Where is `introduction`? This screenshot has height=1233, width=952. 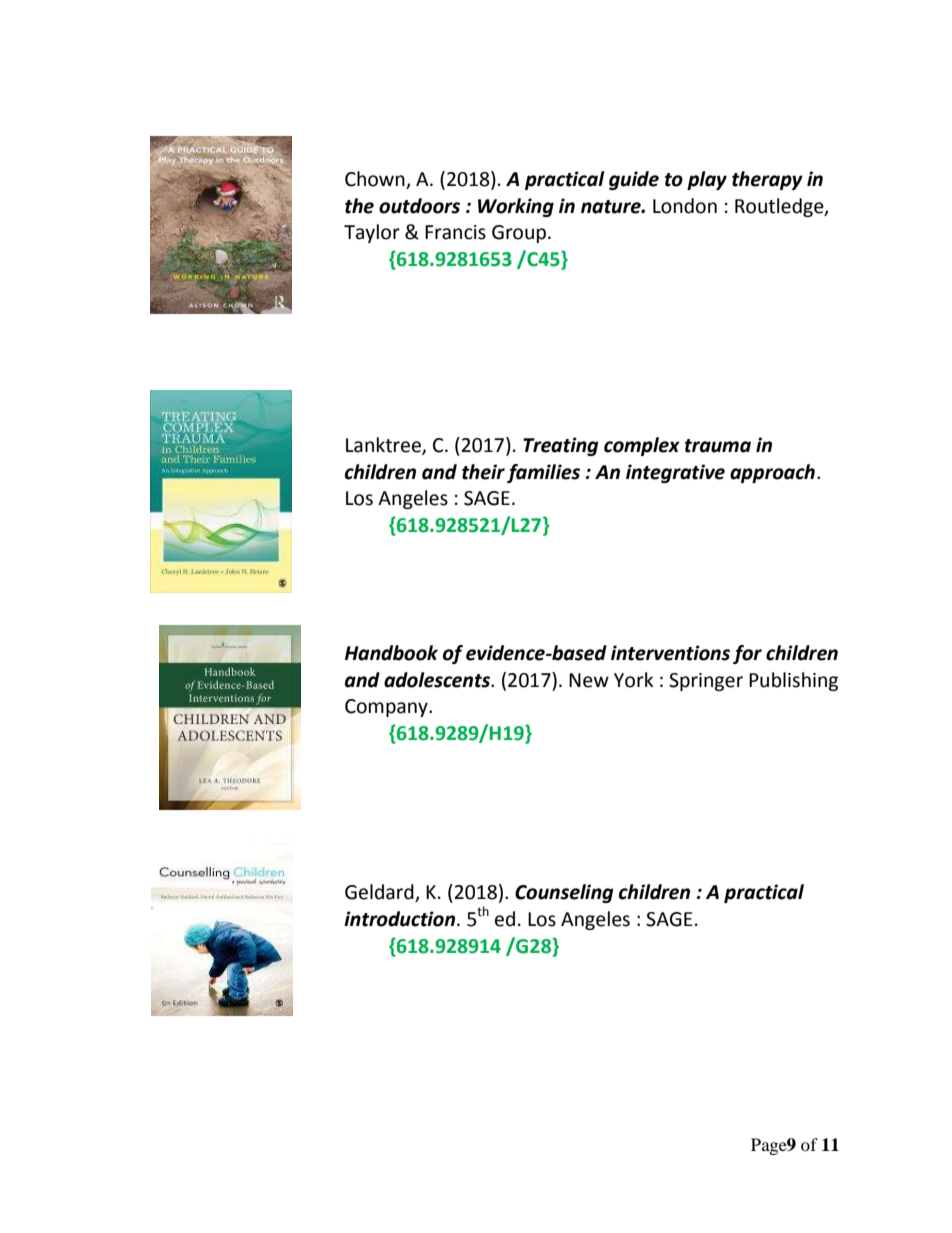 introduction is located at coordinates (401, 919).
